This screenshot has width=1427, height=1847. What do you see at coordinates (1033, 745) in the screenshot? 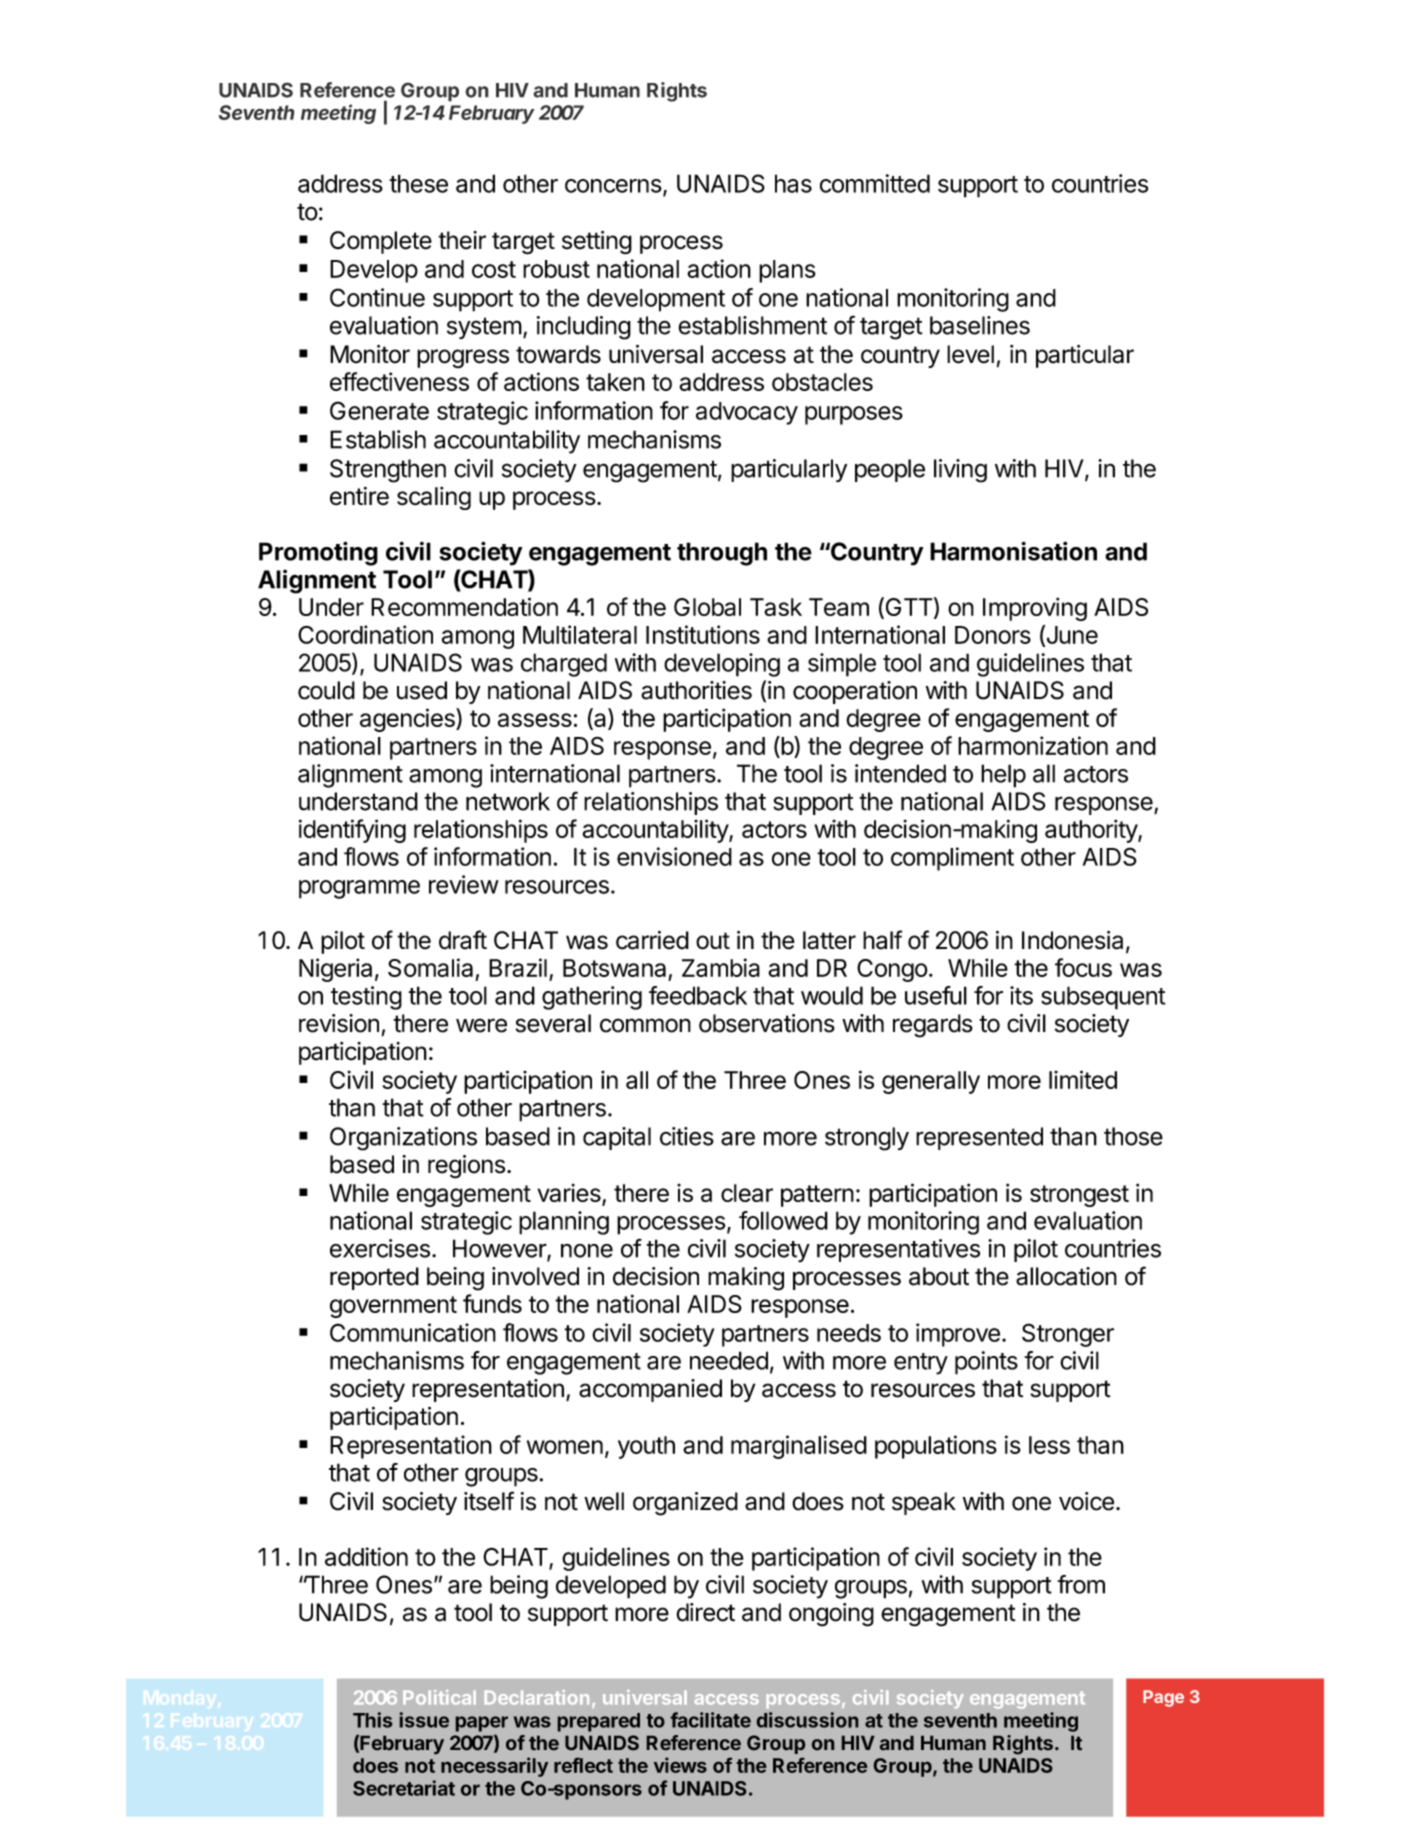
I see `harmonization` at bounding box center [1033, 745].
